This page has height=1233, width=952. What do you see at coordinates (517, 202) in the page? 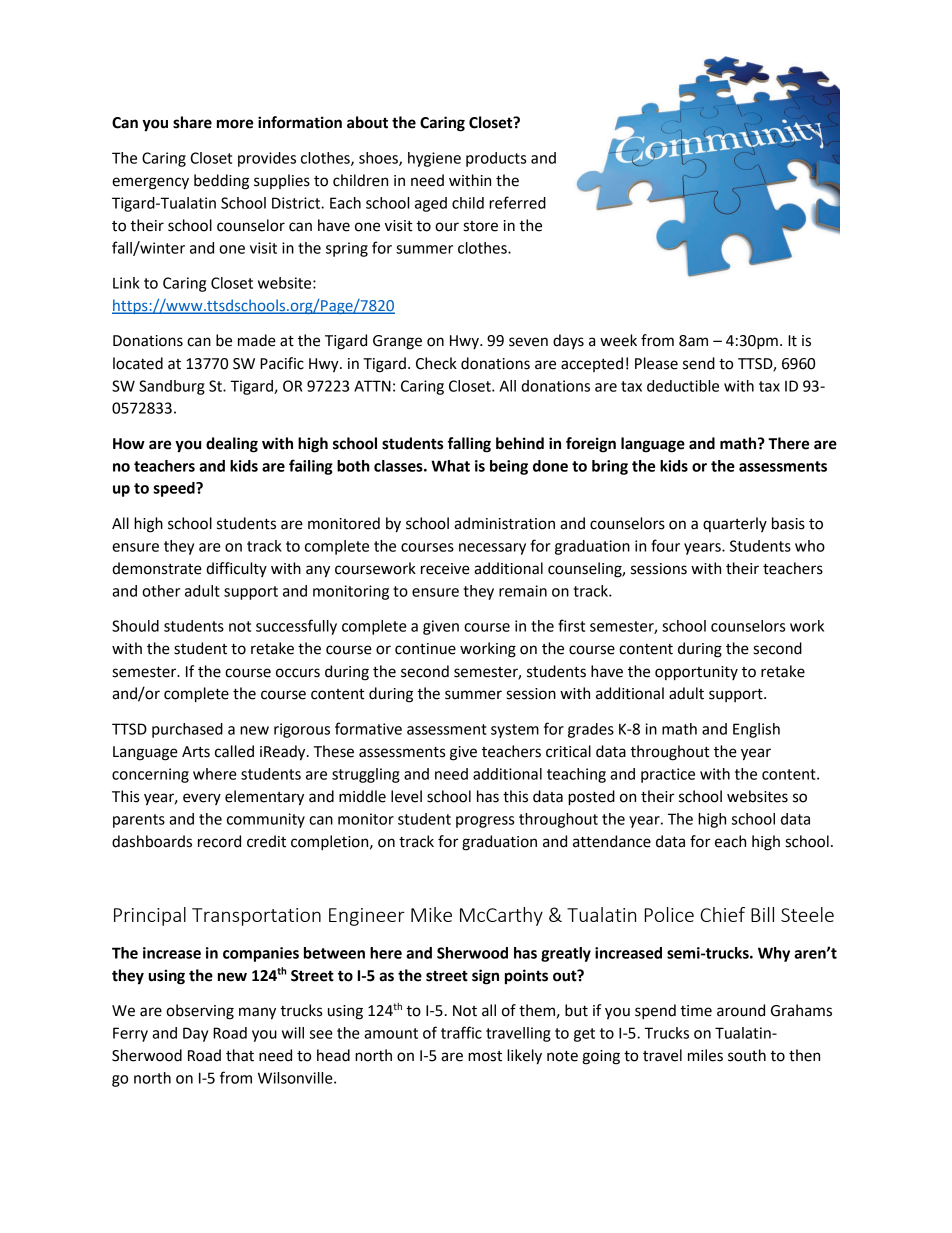
I see `referred` at bounding box center [517, 202].
